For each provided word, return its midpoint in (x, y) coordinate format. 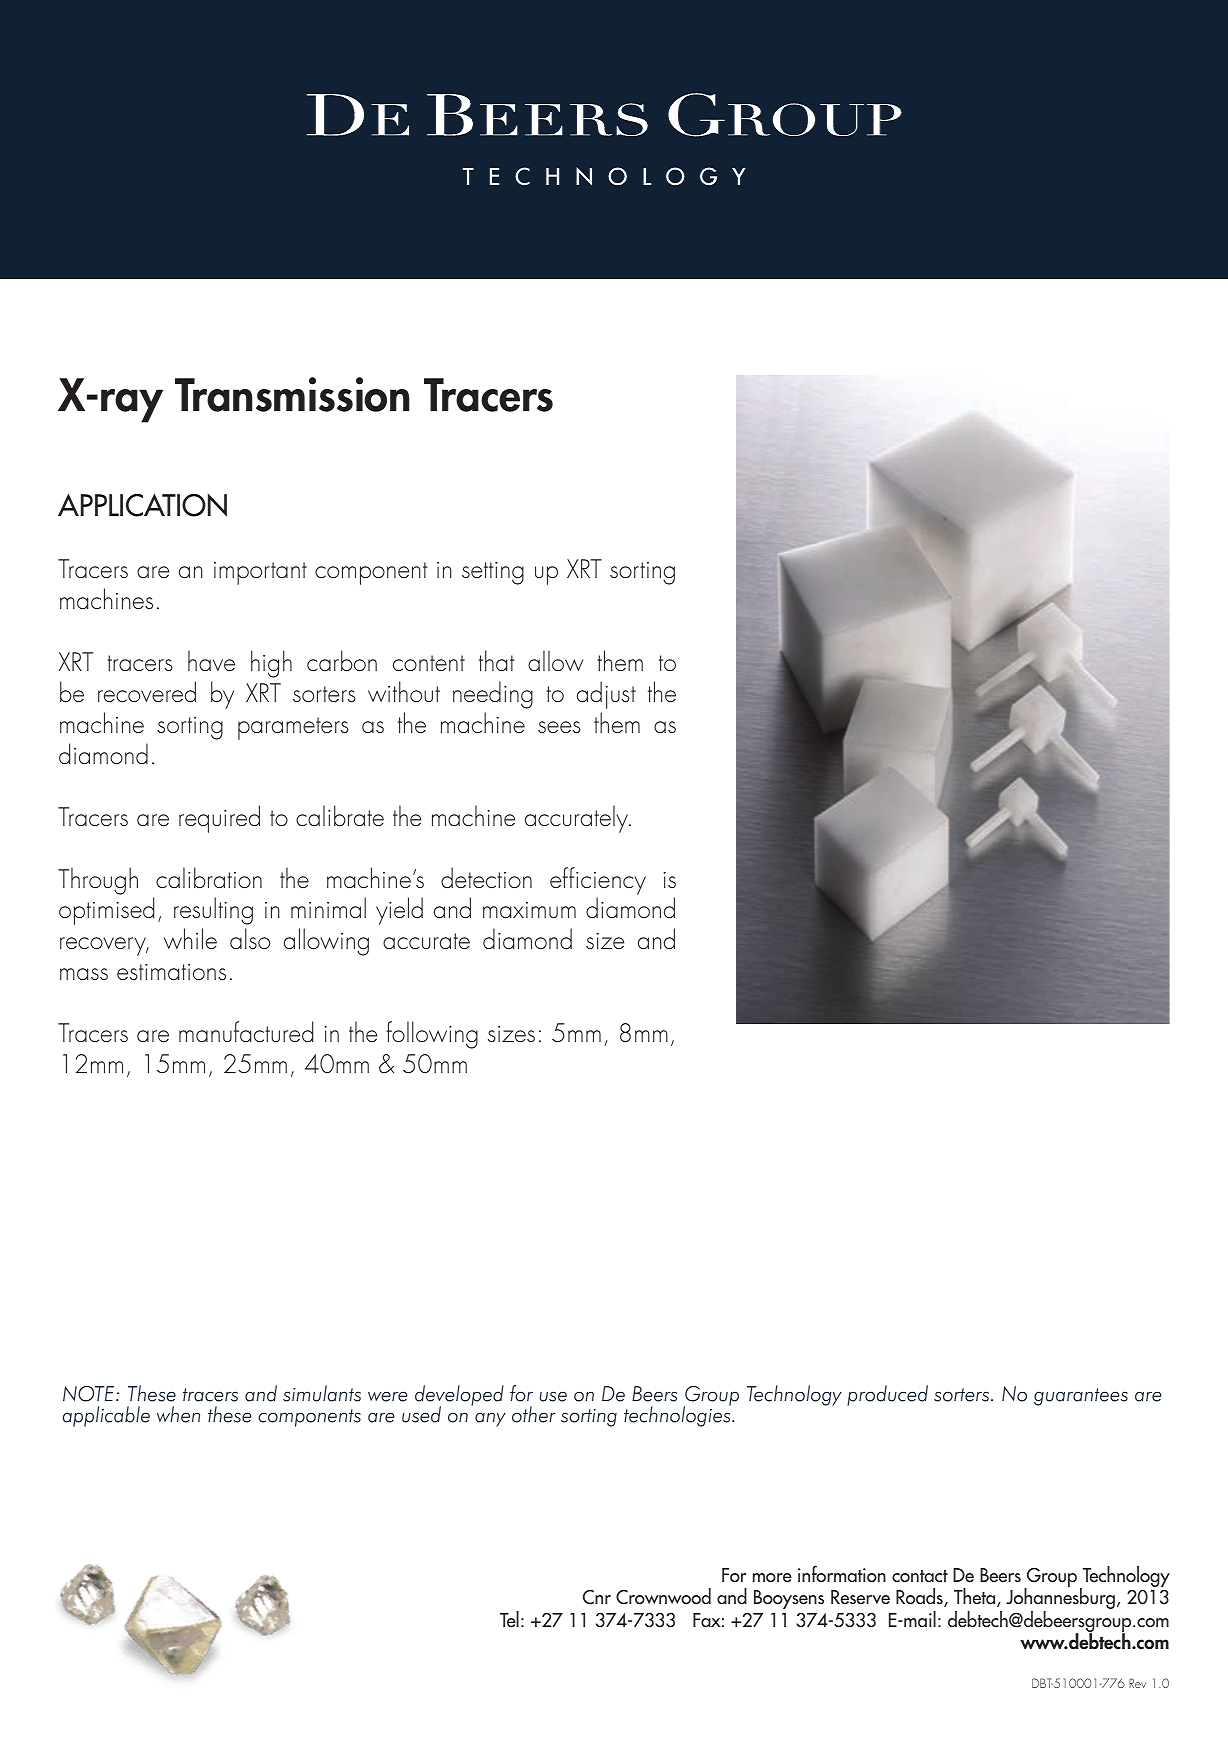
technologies (678, 1415)
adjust (606, 695)
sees (559, 727)
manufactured (246, 1031)
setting (493, 573)
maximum (529, 910)
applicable (106, 1416)
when (178, 1414)
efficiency (598, 881)
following (432, 1035)
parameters (293, 728)
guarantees (1081, 1397)
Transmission (292, 394)
